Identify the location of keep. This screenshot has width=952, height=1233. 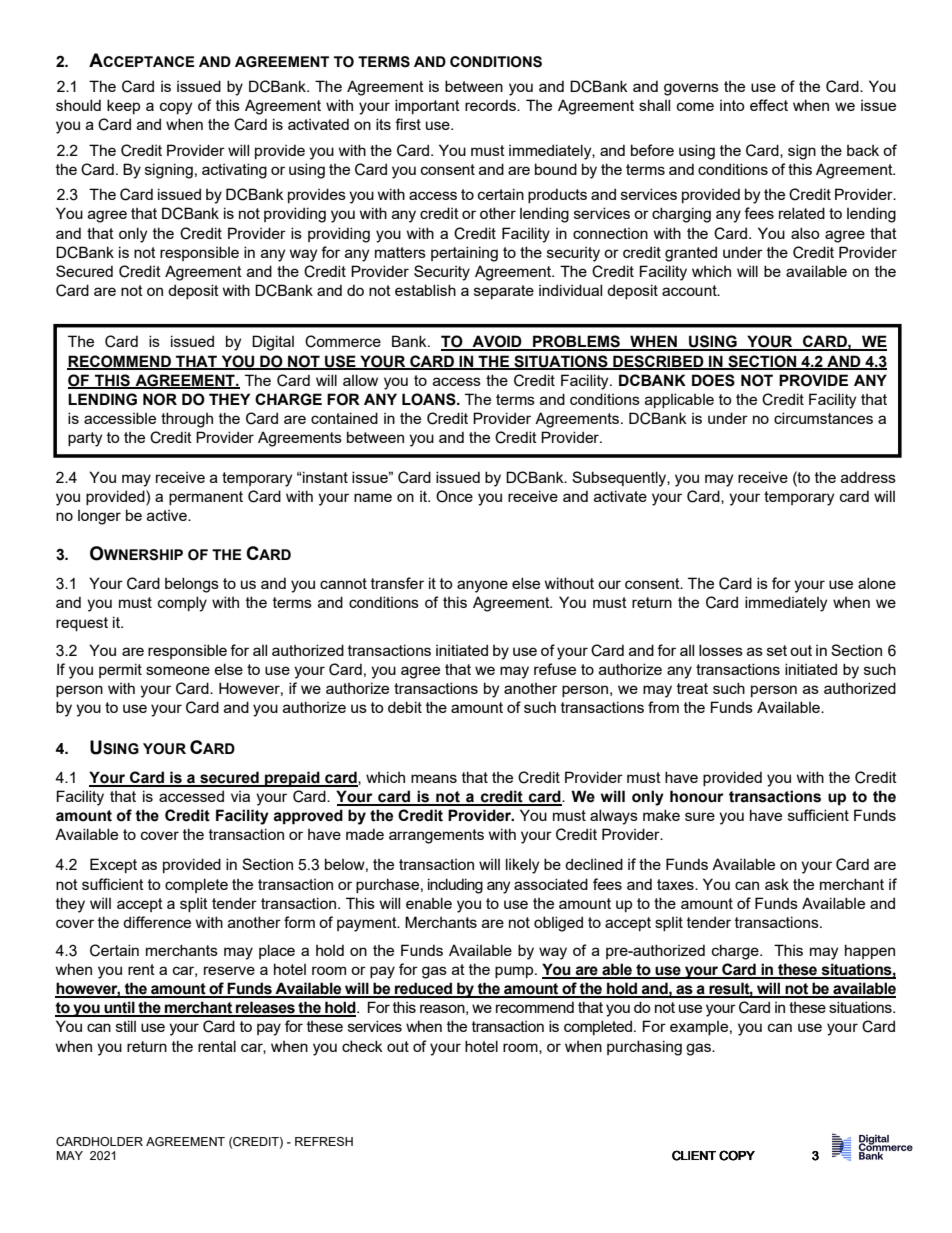
(123, 106).
